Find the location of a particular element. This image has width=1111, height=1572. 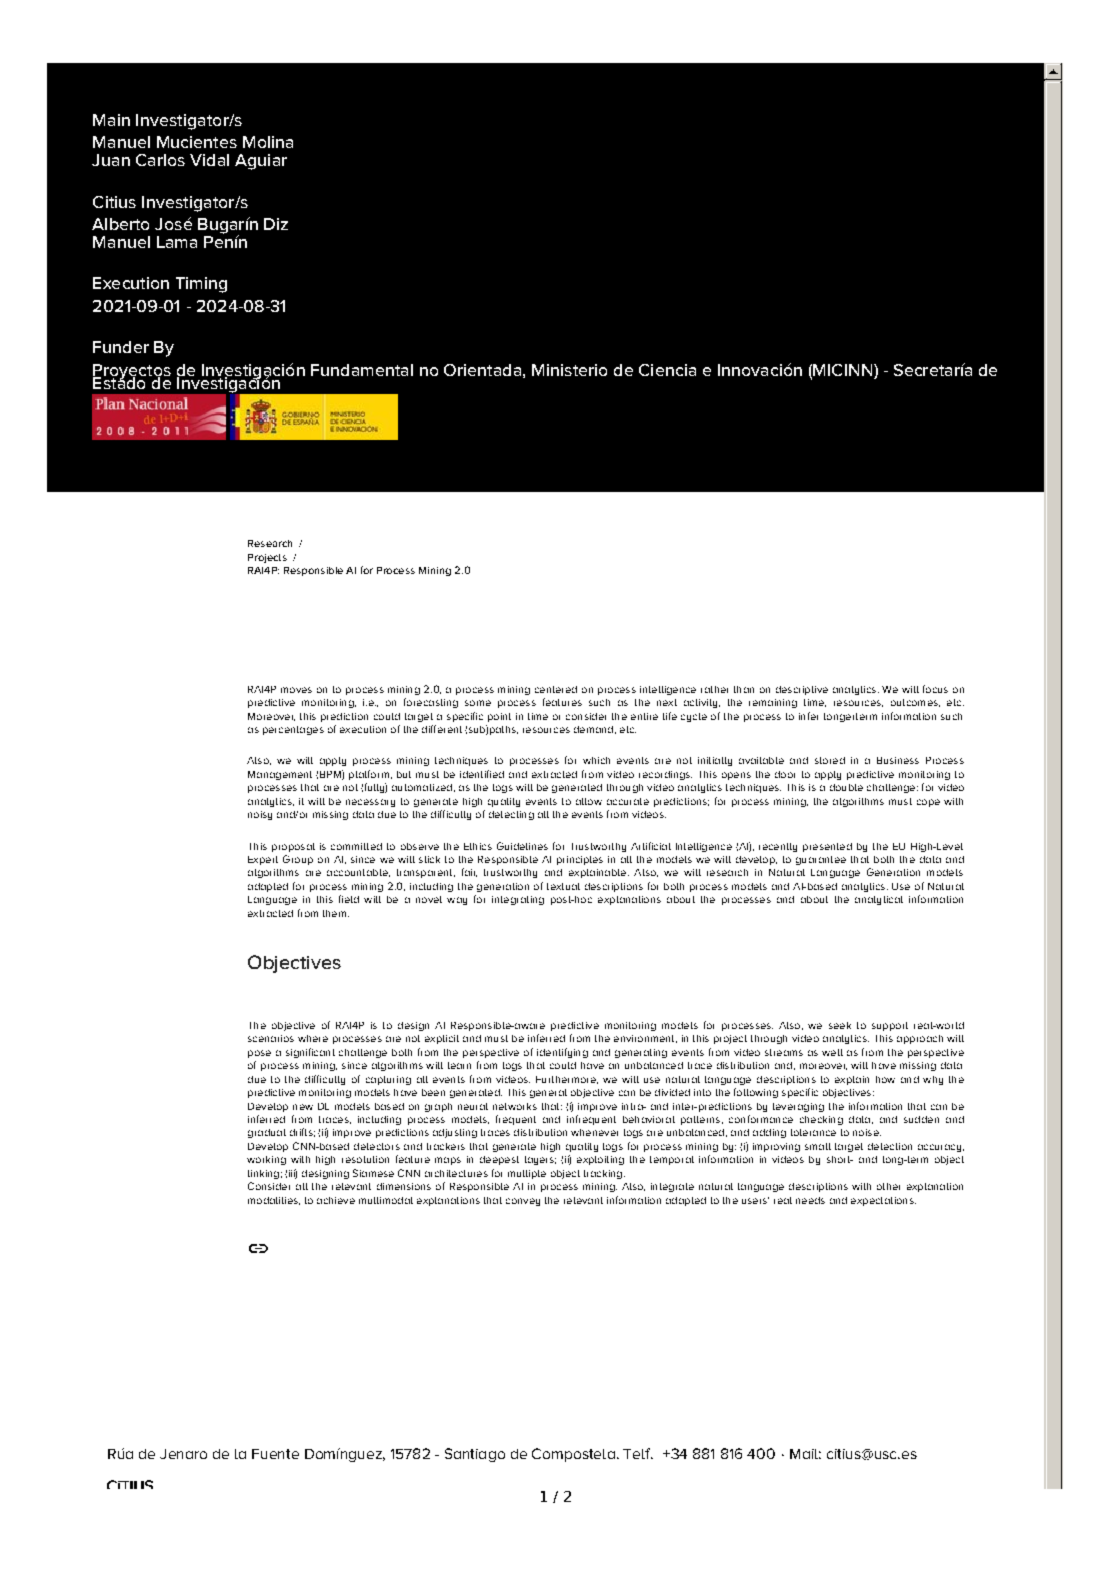

identifying is located at coordinates (562, 1053).
